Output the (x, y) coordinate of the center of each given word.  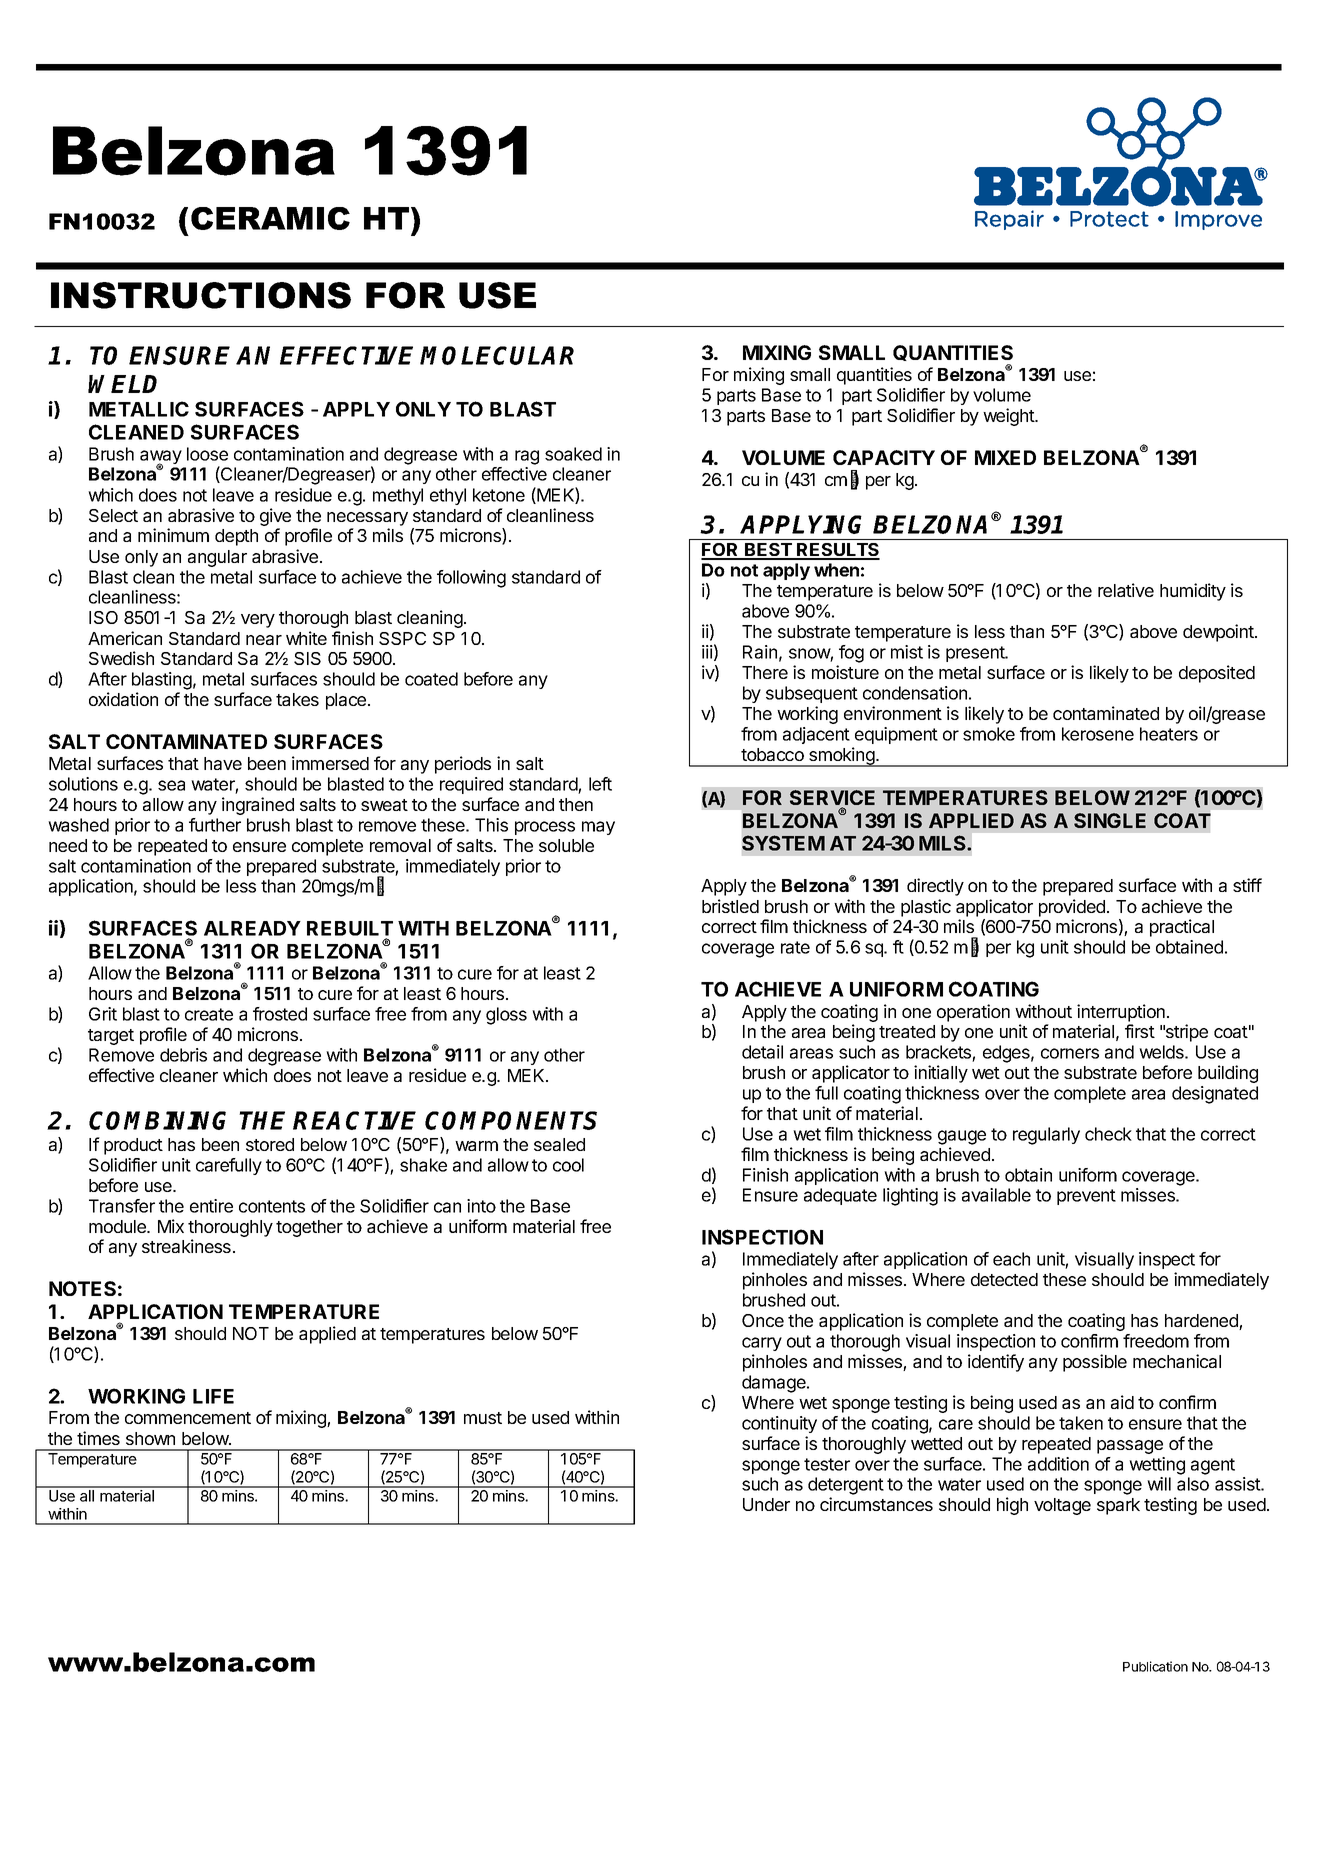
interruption (1121, 1013)
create (209, 1014)
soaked (573, 454)
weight (1009, 417)
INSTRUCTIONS (201, 295)
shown (150, 1438)
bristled (730, 906)
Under (766, 1504)
